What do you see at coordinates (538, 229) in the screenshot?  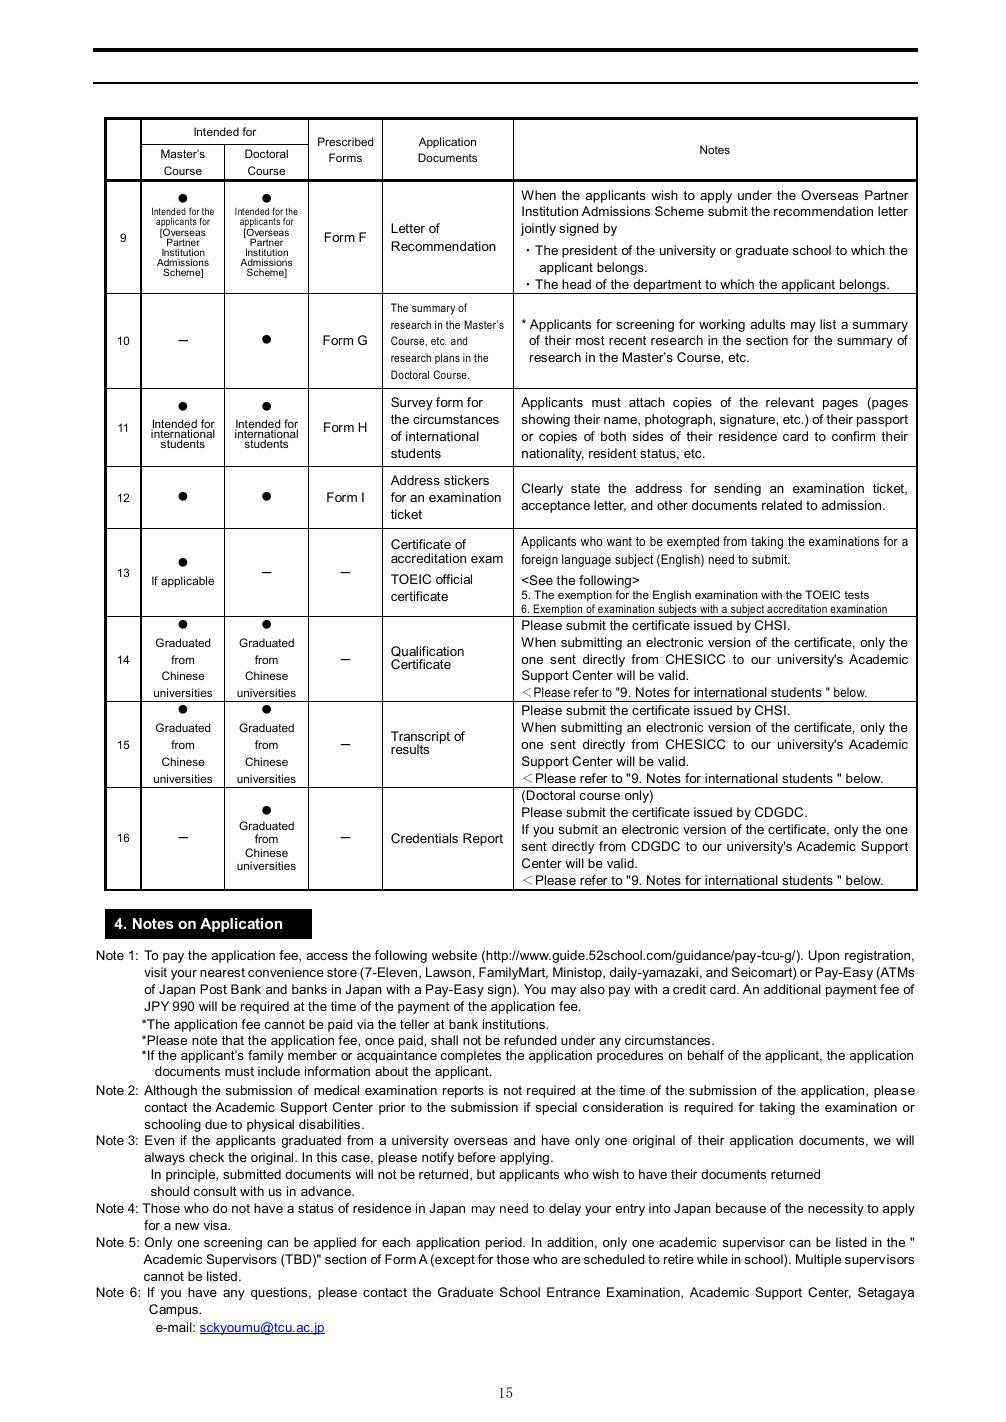 I see `jointly` at bounding box center [538, 229].
